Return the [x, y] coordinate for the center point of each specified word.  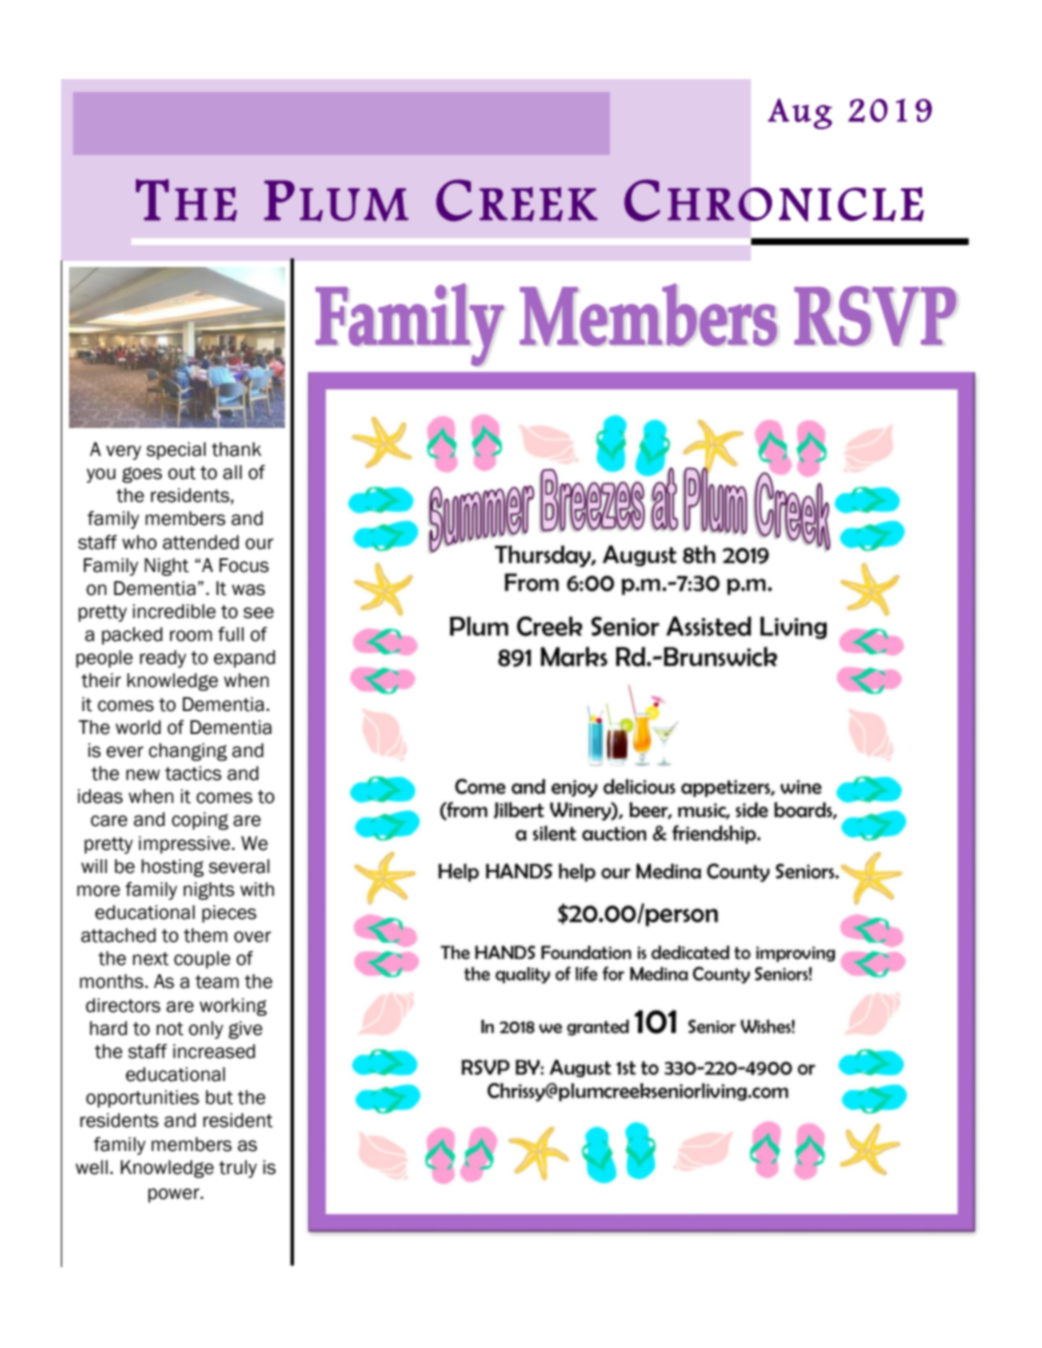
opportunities [142, 1099]
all [232, 472]
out [182, 473]
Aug [800, 113]
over [252, 937]
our [259, 544]
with [257, 889]
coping [200, 821]
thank [236, 449]
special [176, 451]
